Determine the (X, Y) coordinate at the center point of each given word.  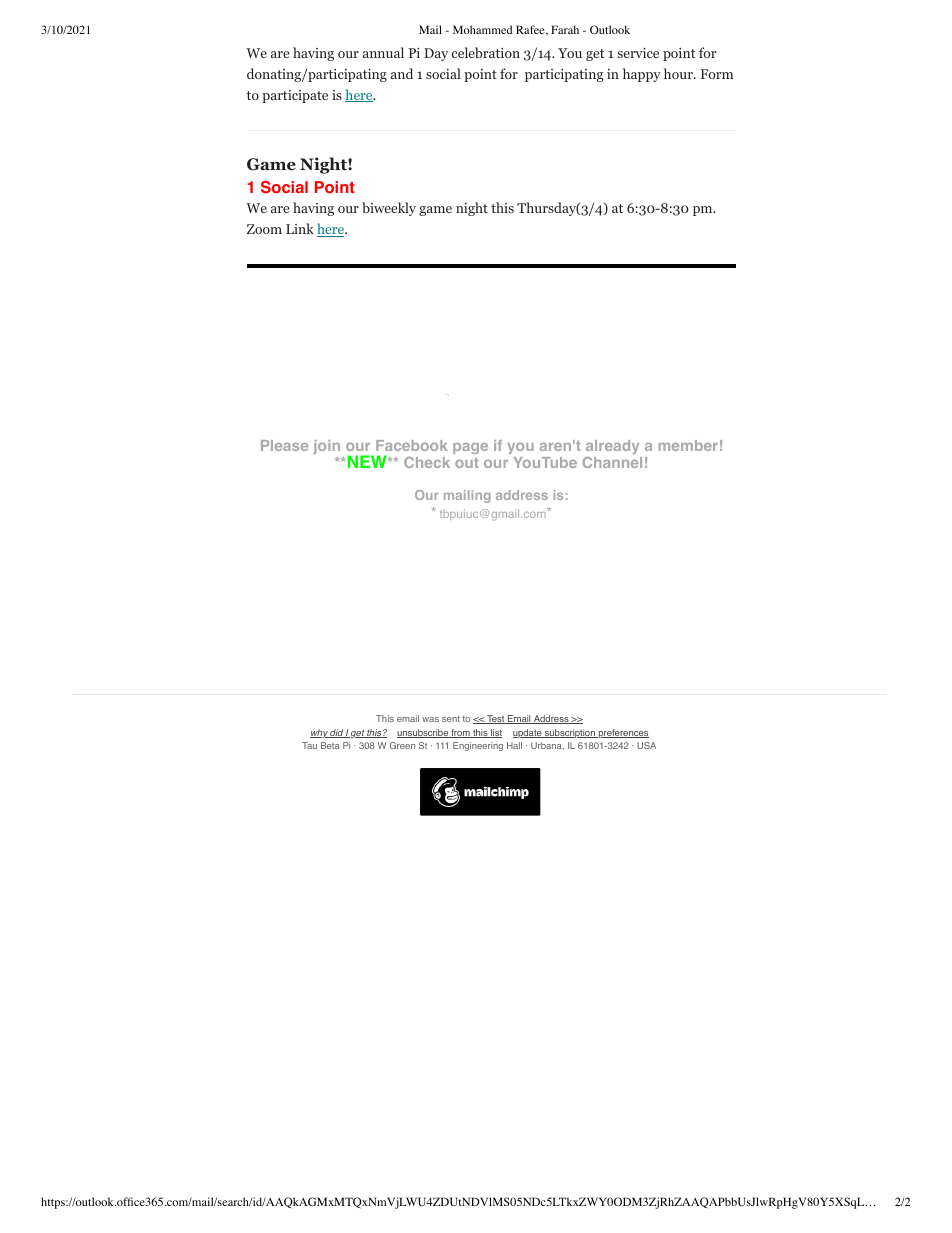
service (638, 52)
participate (295, 96)
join (326, 447)
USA (646, 745)
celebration (486, 52)
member (688, 445)
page (470, 448)
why (320, 733)
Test (496, 719)
